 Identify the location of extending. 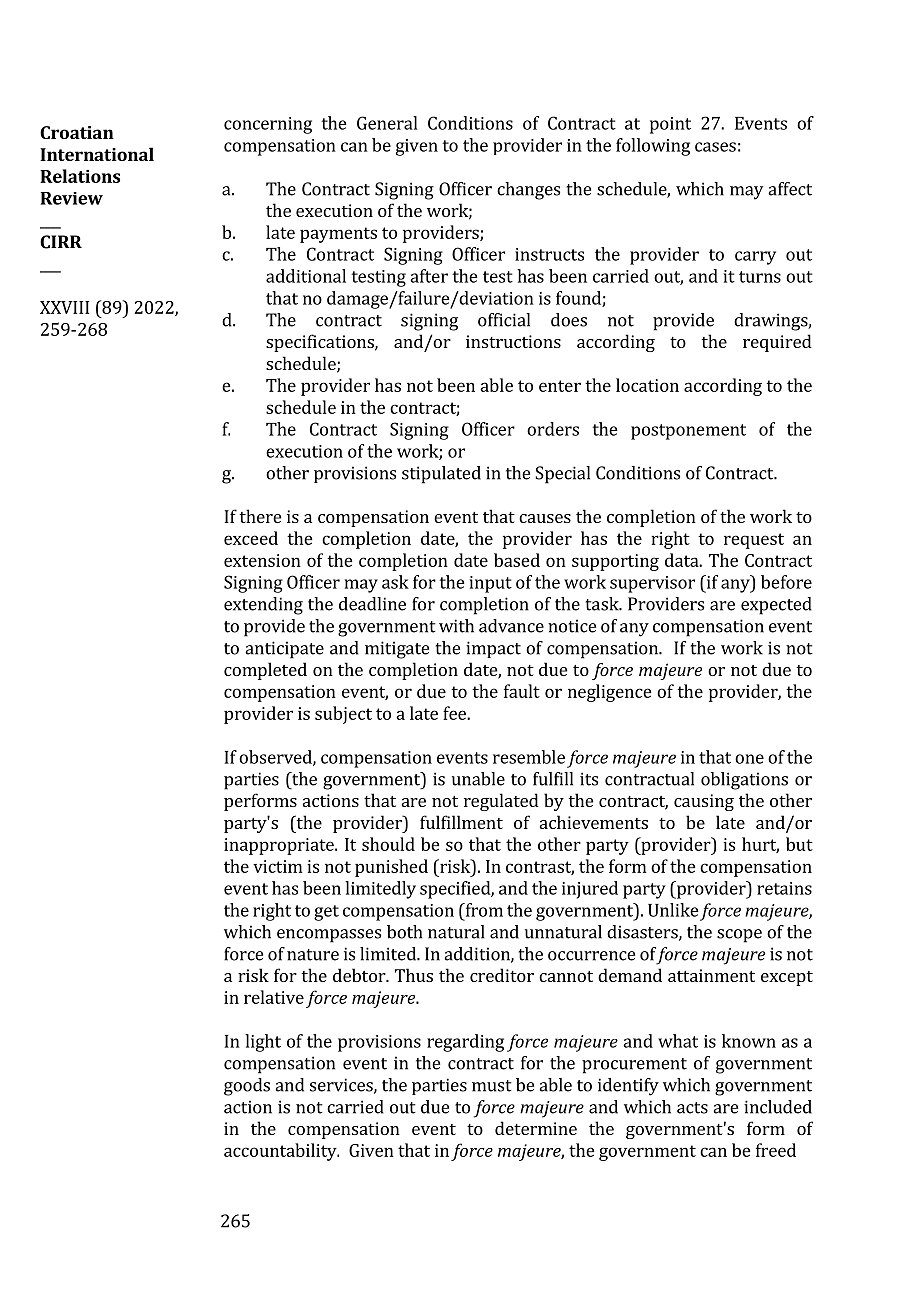
(263, 606).
